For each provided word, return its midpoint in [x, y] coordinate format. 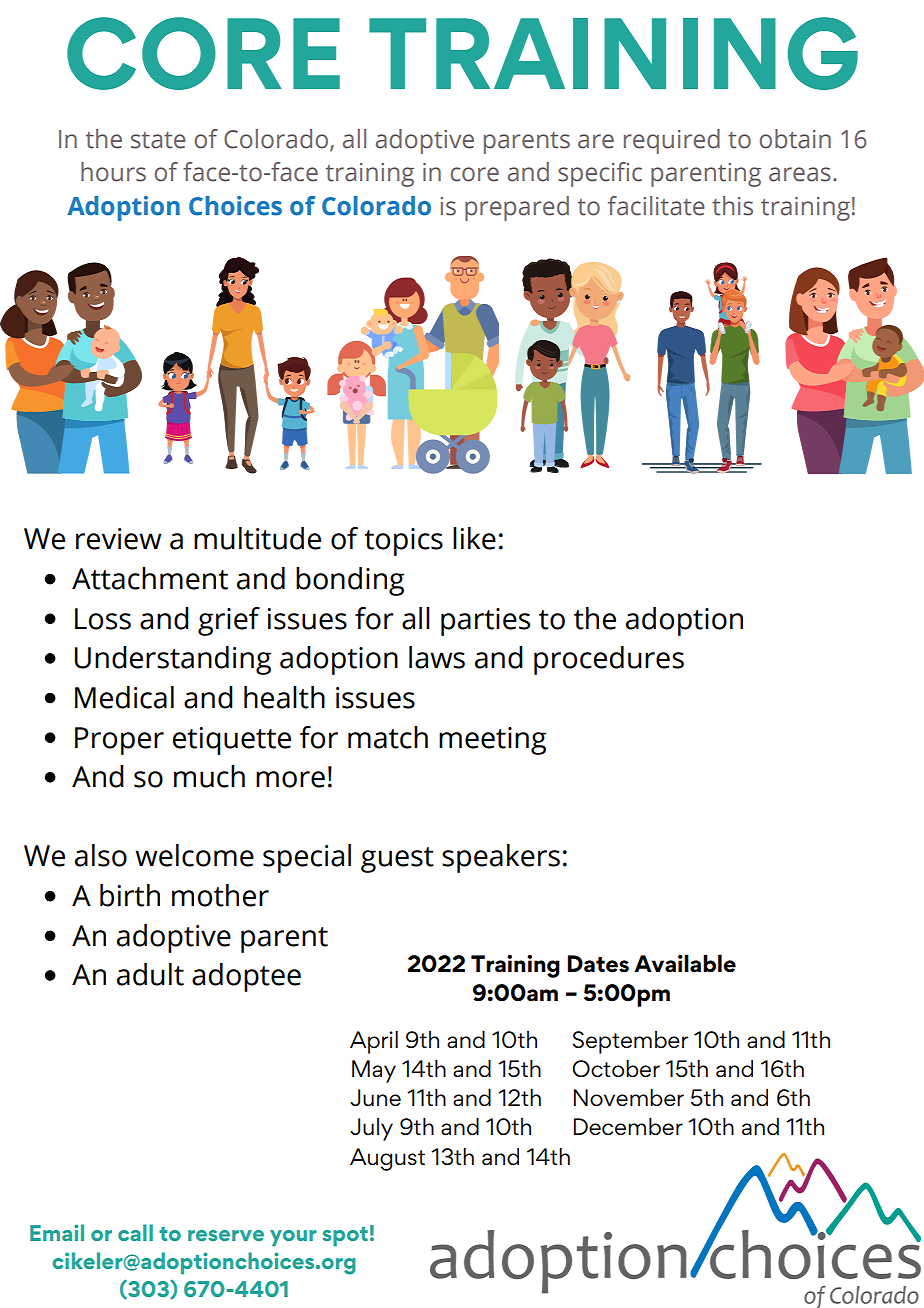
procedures [609, 660]
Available [685, 963]
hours [113, 172]
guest [397, 860]
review [119, 539]
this [732, 206]
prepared [517, 208]
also [101, 855]
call [135, 1232]
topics [403, 542]
